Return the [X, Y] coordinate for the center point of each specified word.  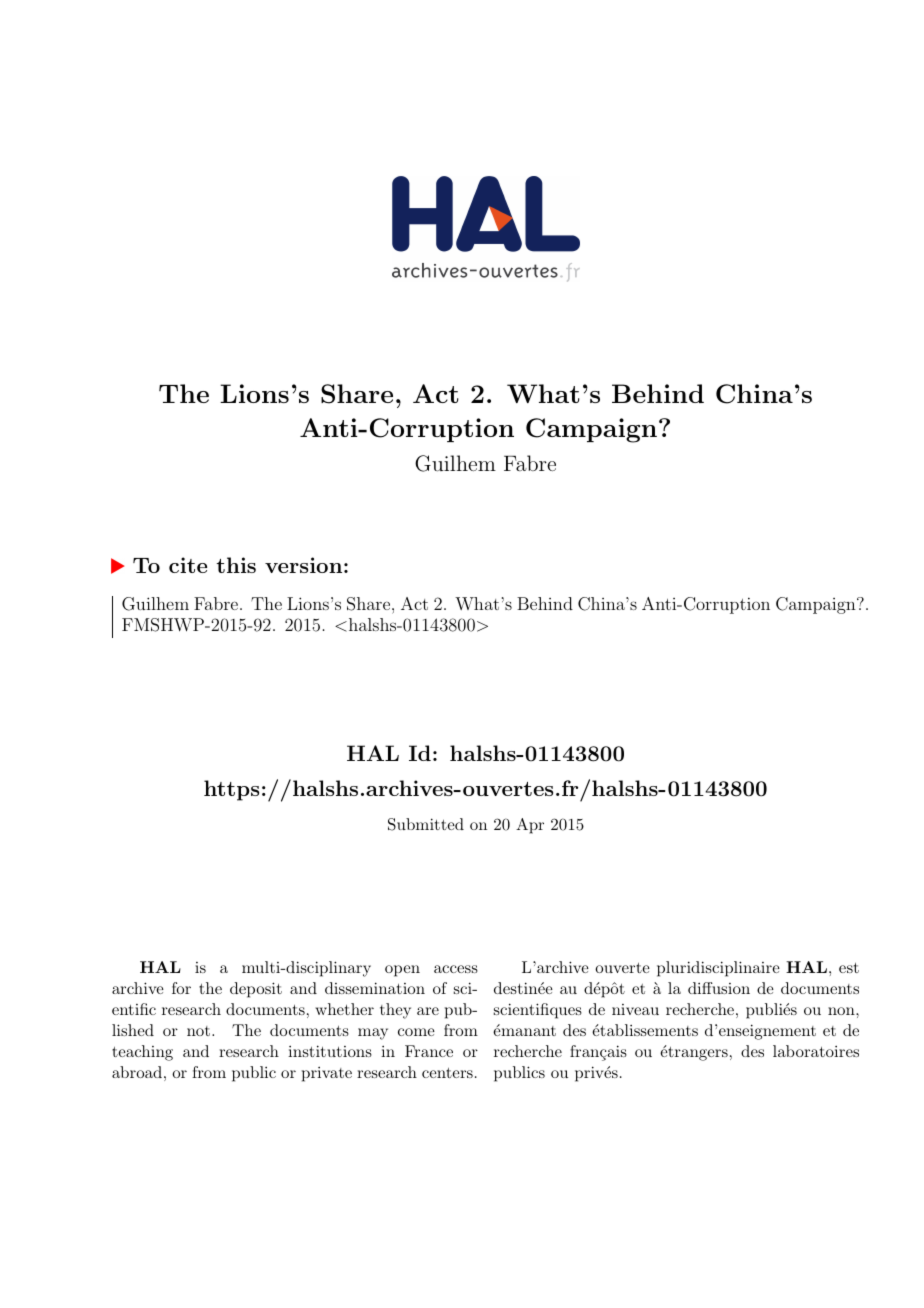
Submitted [426, 824]
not [198, 1031]
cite [188, 565]
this [236, 565]
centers [447, 1073]
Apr [530, 826]
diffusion [719, 988]
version [303, 565]
